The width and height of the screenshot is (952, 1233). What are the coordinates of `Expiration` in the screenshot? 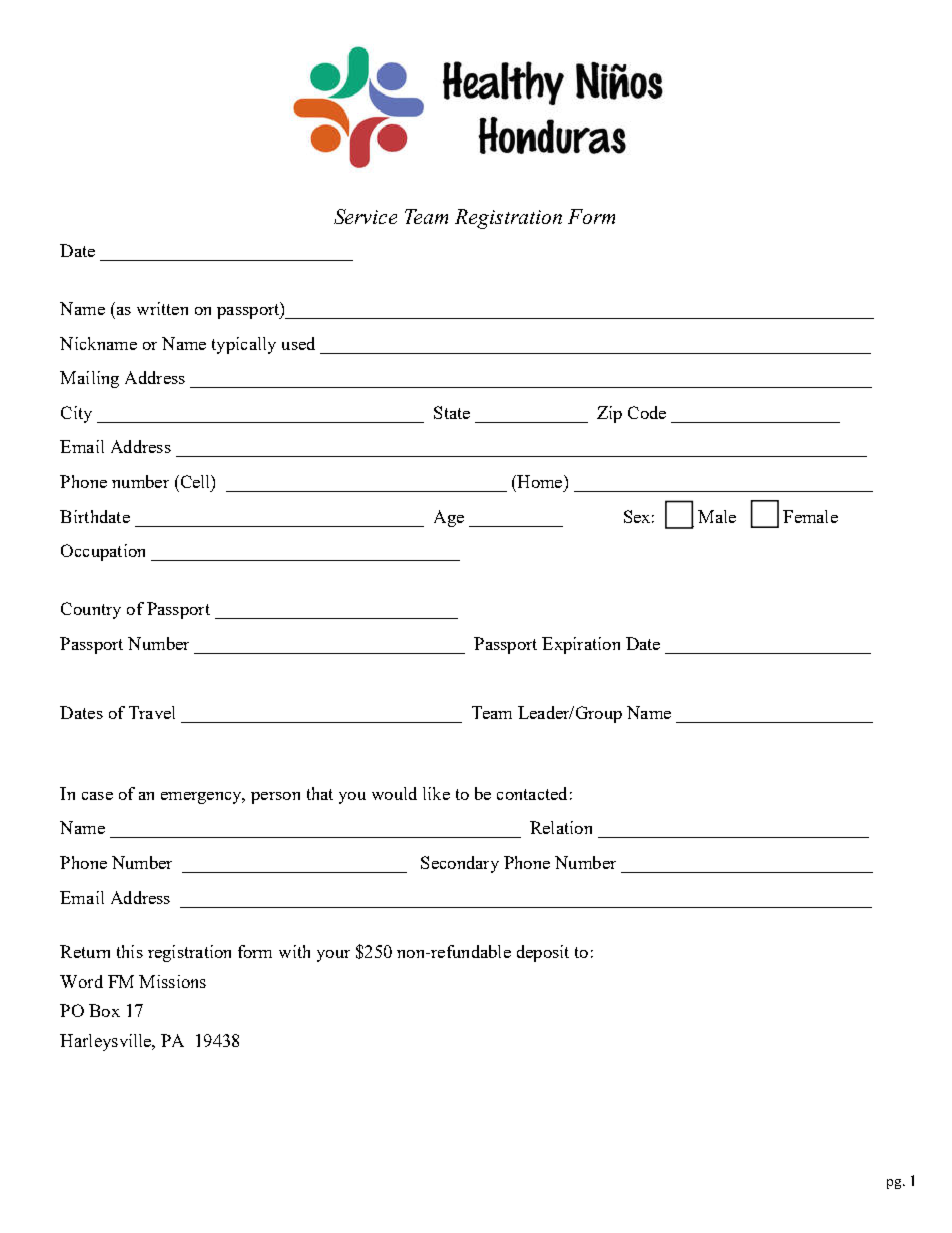 It's located at (581, 645).
